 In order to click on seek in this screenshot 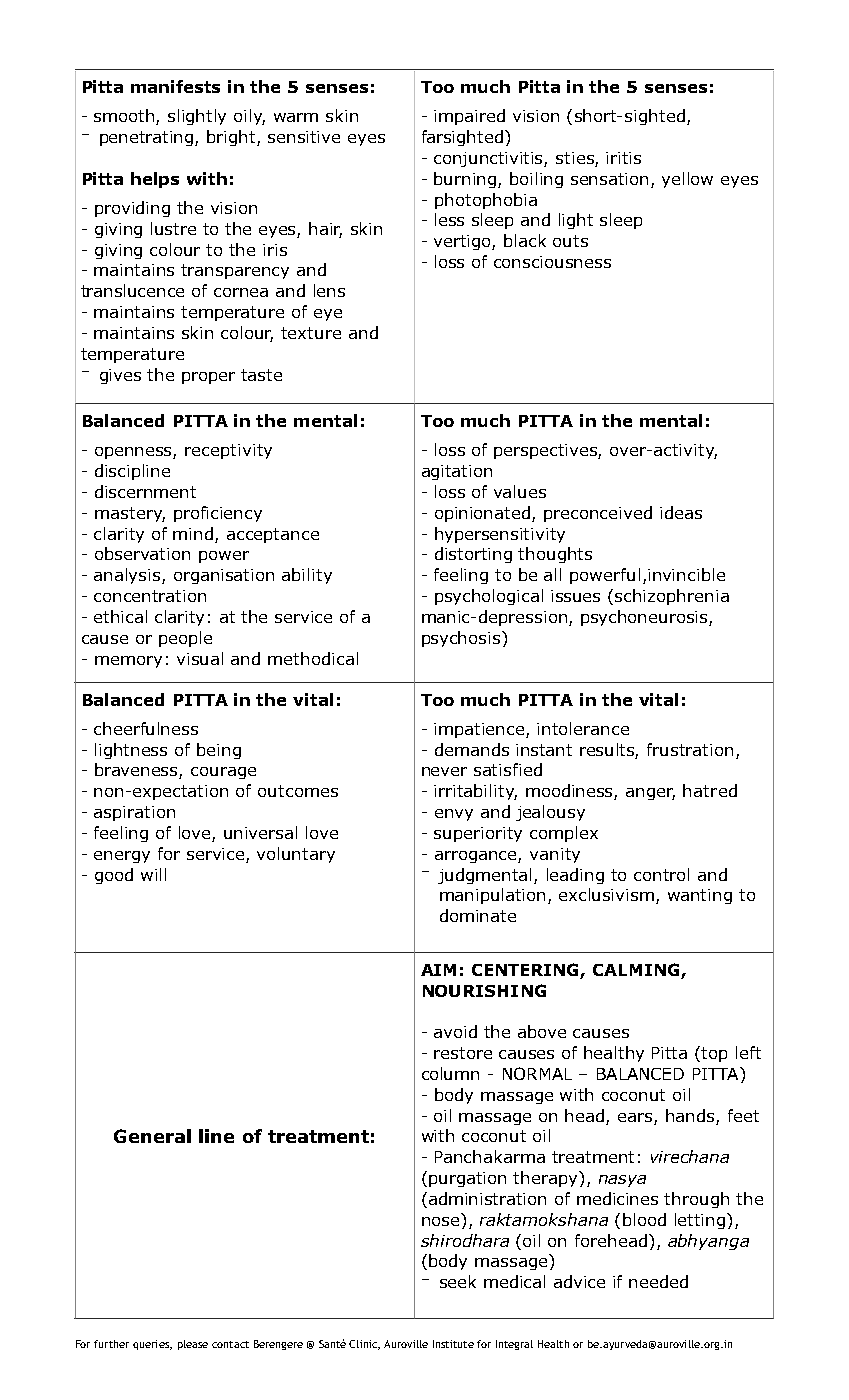, I will do `click(458, 1281)`.
